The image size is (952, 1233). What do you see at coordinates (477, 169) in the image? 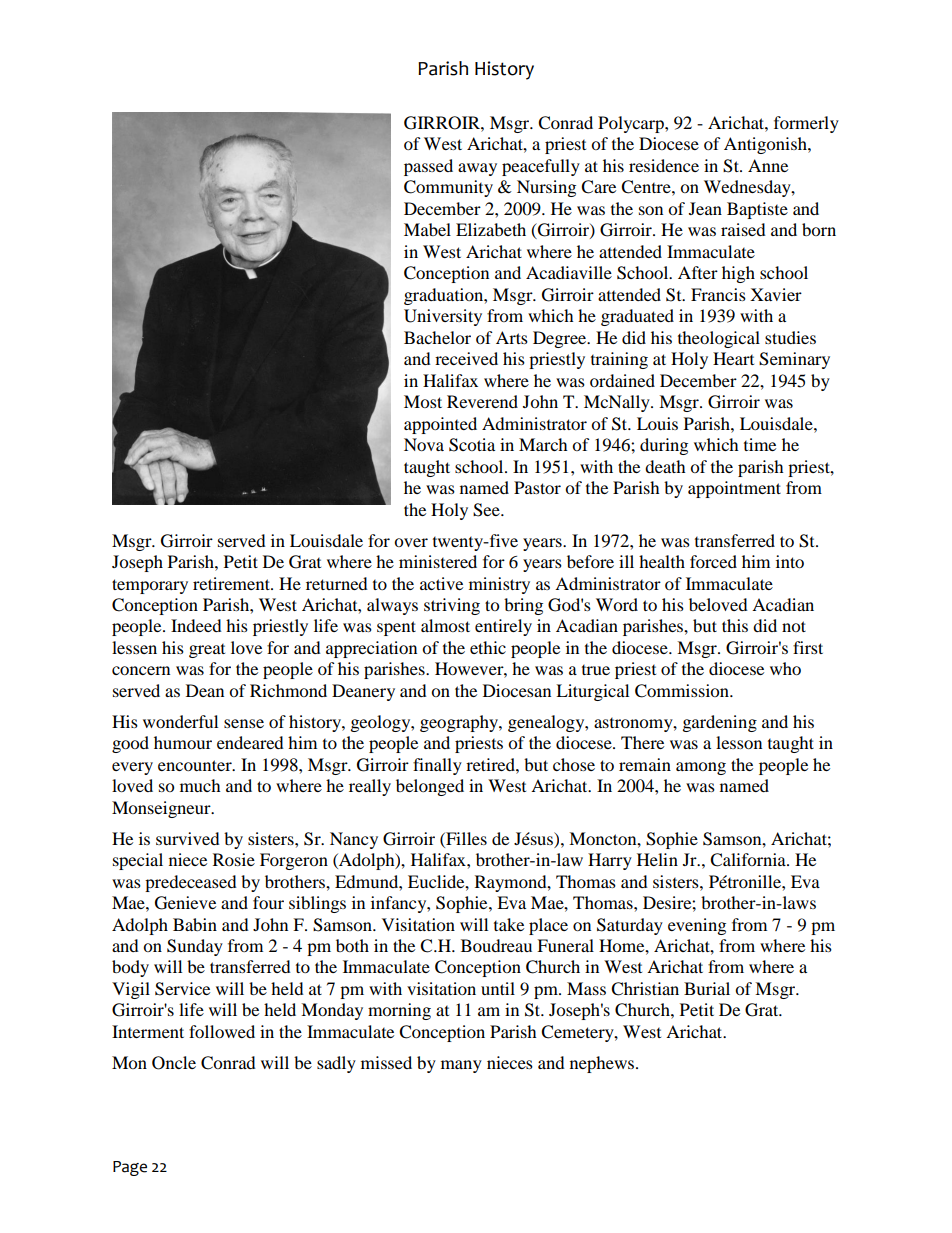
I see `away` at bounding box center [477, 169].
